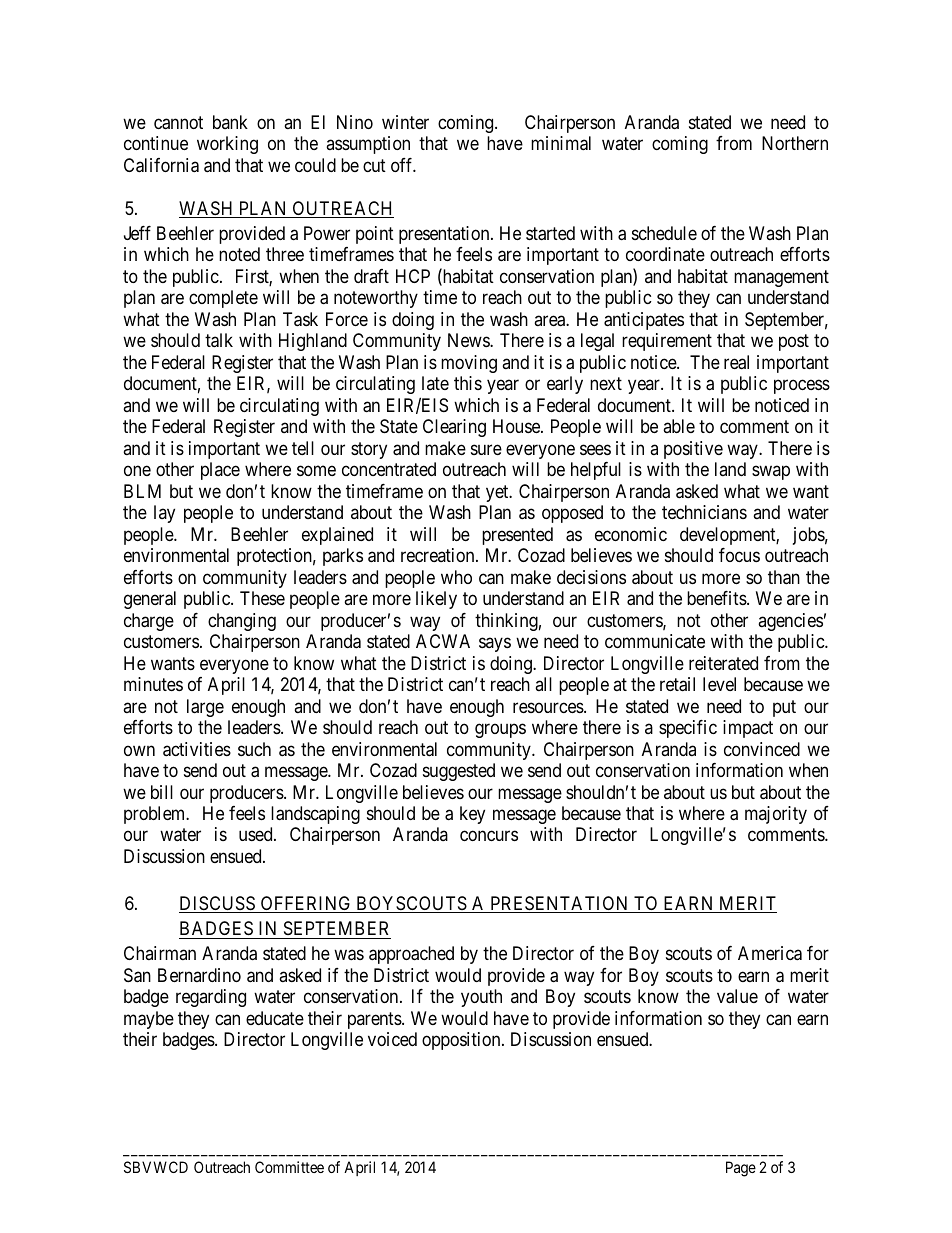  Describe the element at coordinates (220, 471) in the image. I see `place` at that location.
